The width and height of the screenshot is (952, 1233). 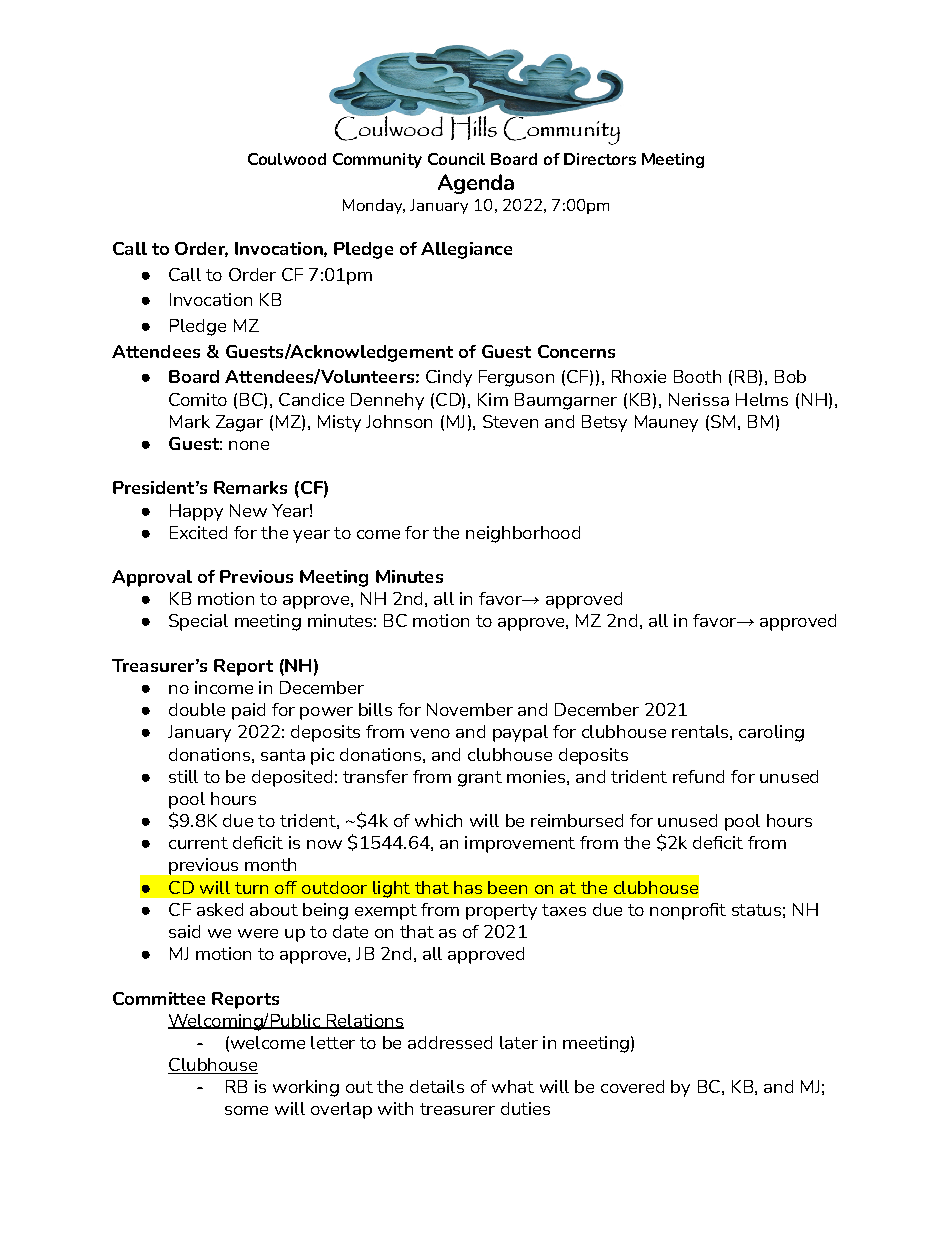 I want to click on Directors, so click(x=600, y=159).
